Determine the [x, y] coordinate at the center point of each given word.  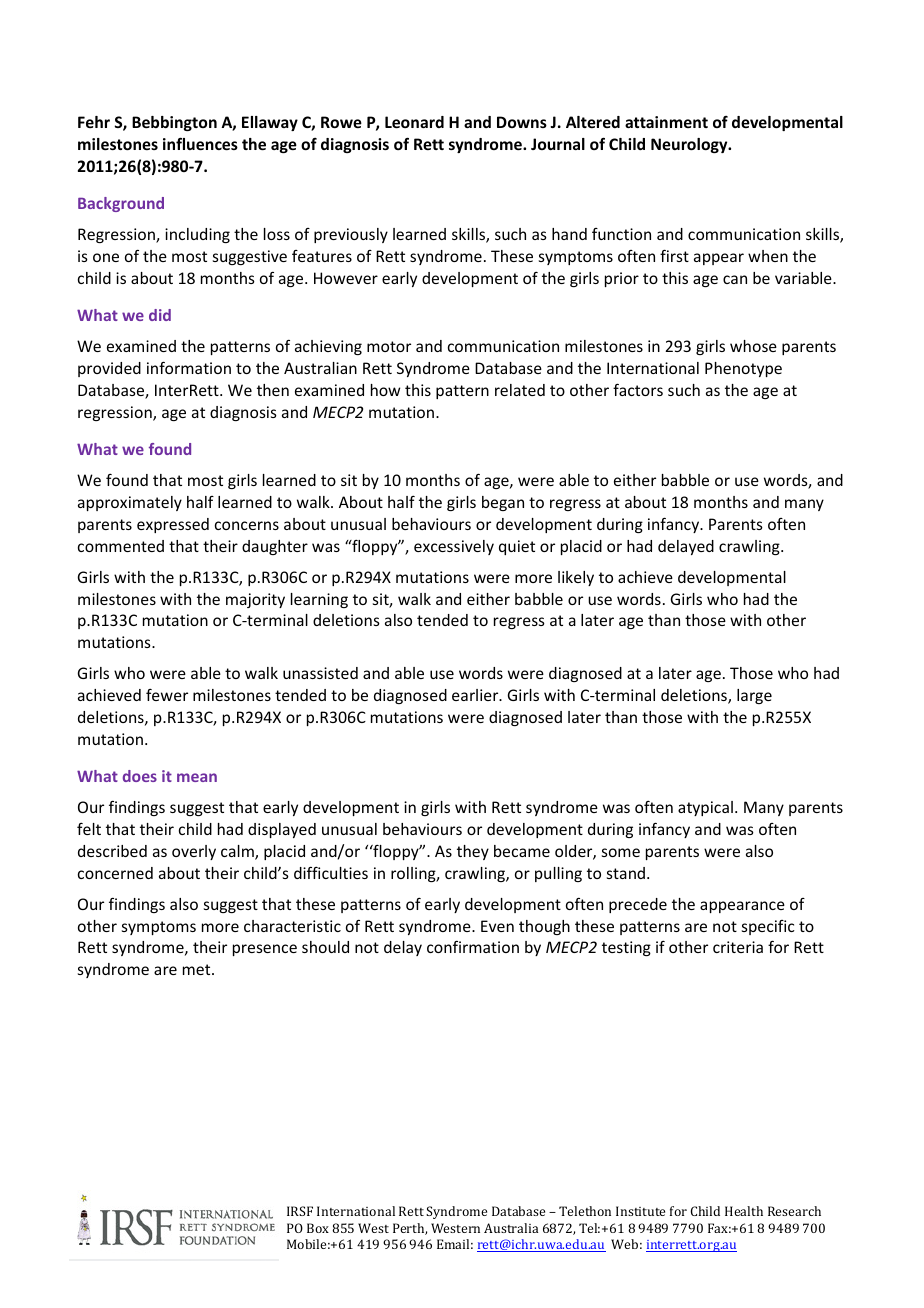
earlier [476, 695]
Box [318, 1228]
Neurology [690, 145]
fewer [167, 694]
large [754, 696]
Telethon [585, 1211]
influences [200, 143]
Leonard [414, 122]
